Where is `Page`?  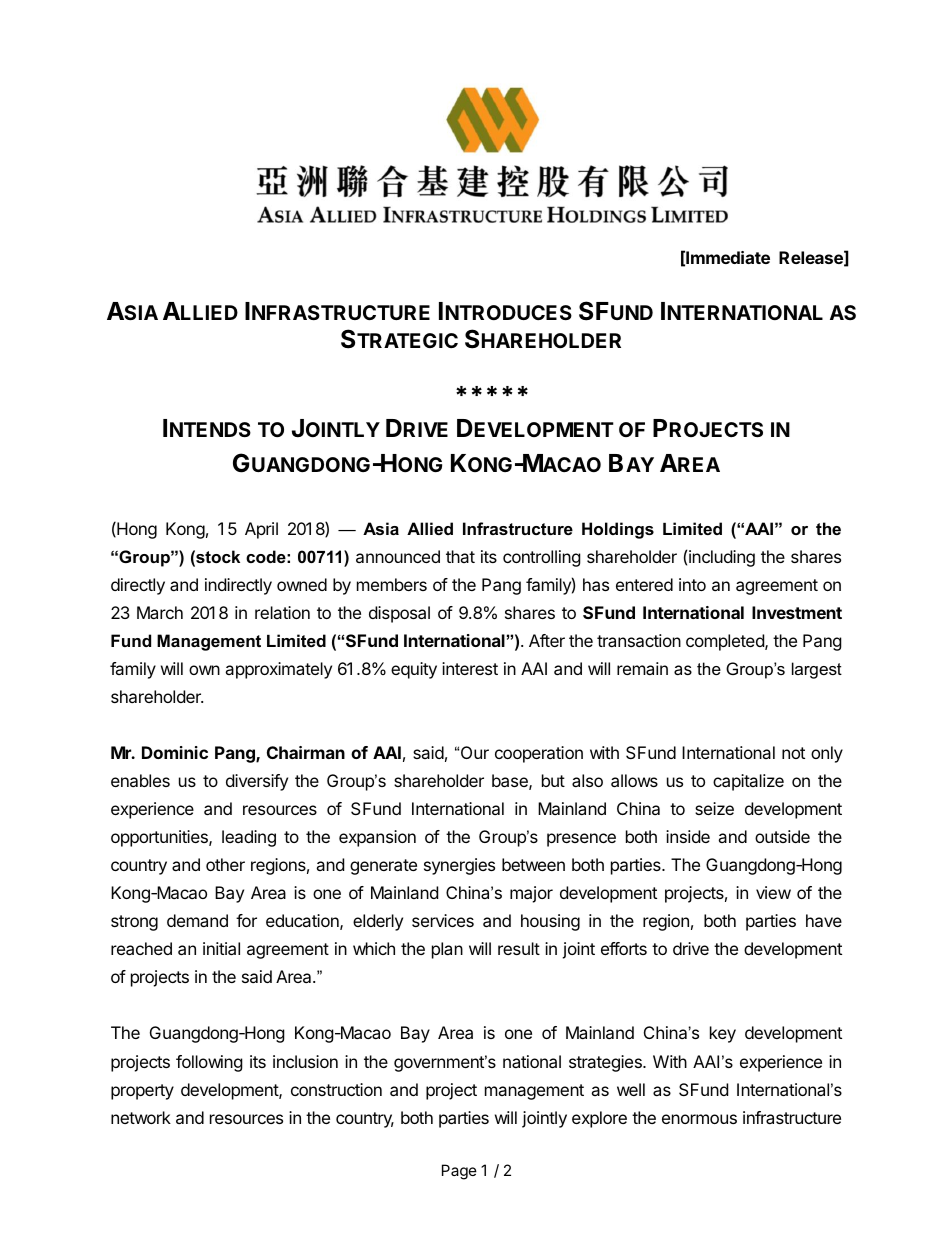 Page is located at coordinates (459, 1172).
